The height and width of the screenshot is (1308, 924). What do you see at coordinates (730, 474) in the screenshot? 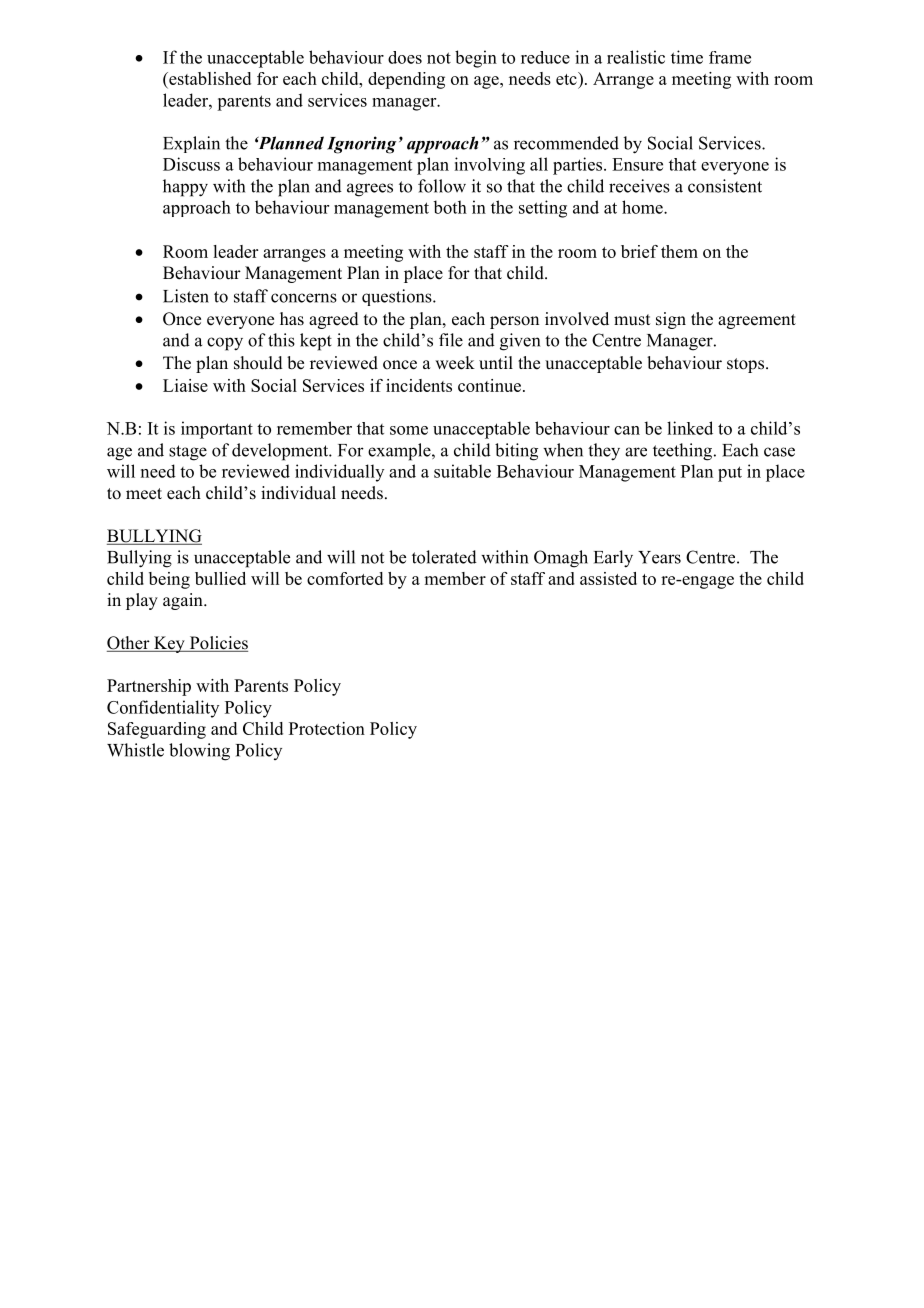
I see `put` at bounding box center [730, 474].
